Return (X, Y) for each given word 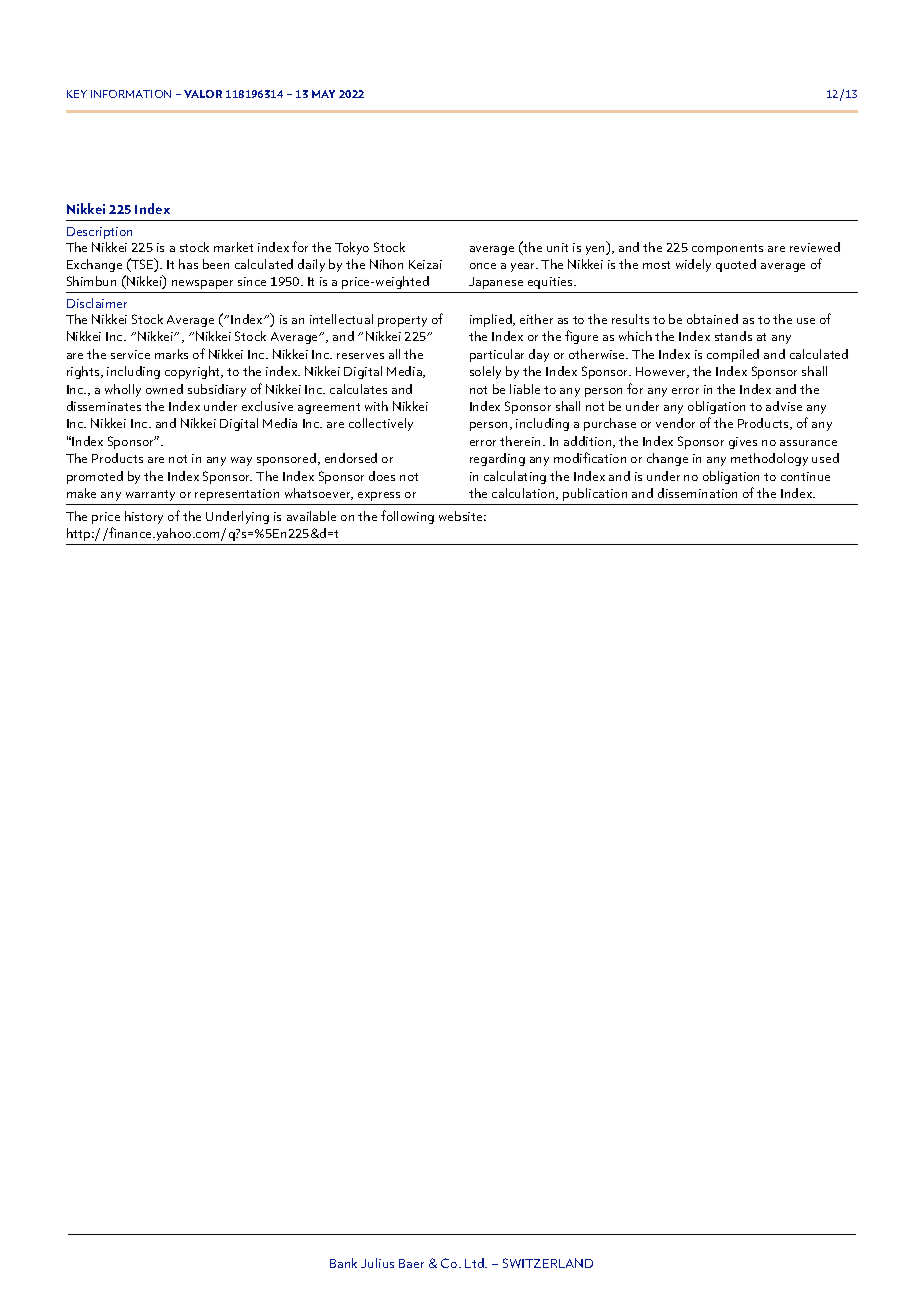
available (311, 516)
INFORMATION (131, 94)
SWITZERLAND (548, 1263)
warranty (150, 495)
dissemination (697, 493)
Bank (343, 1263)
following (407, 517)
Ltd (475, 1263)
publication (595, 494)
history (144, 517)
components (727, 249)
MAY (323, 94)
